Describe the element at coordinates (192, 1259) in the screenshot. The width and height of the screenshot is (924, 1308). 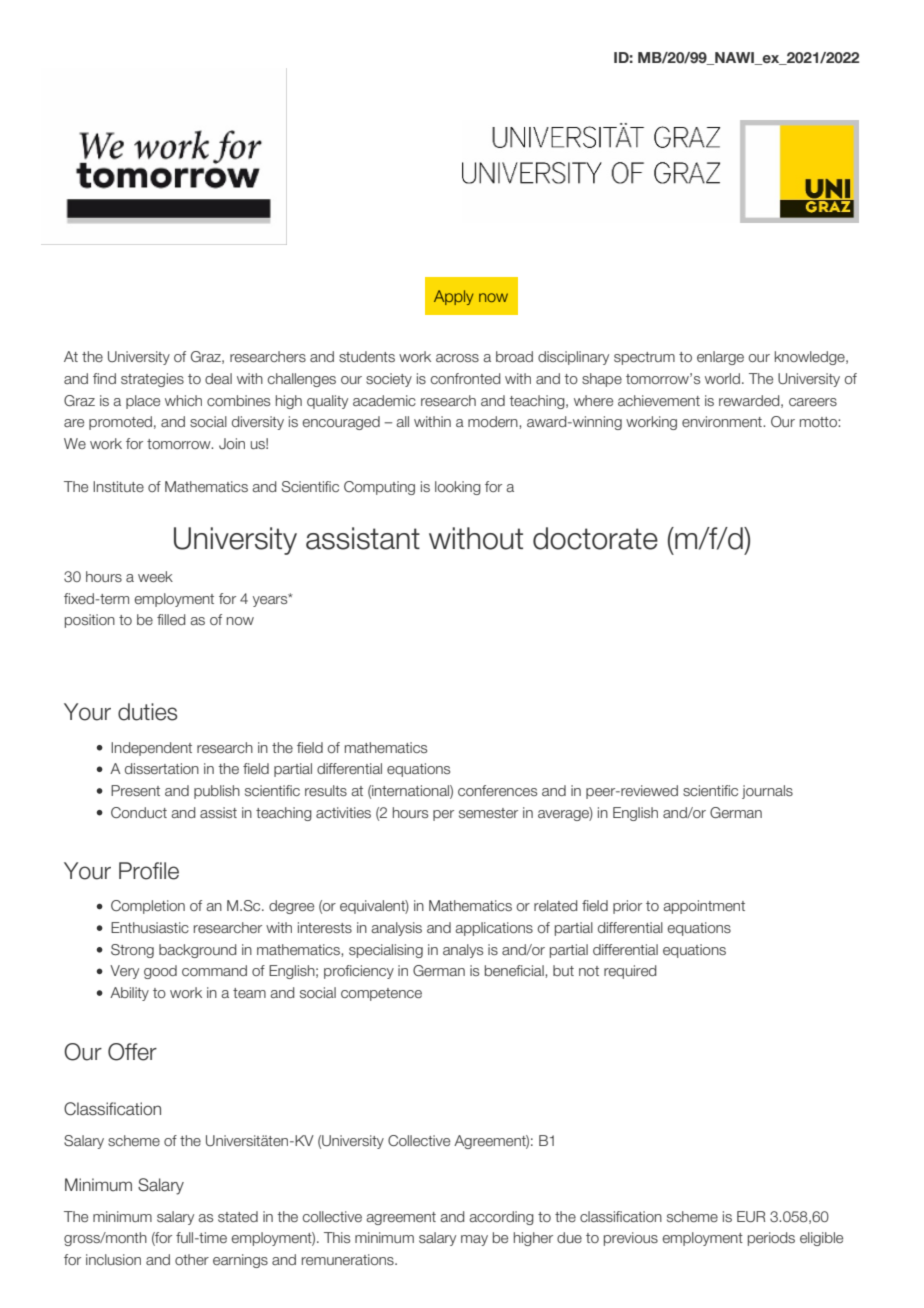
I see `other` at that location.
